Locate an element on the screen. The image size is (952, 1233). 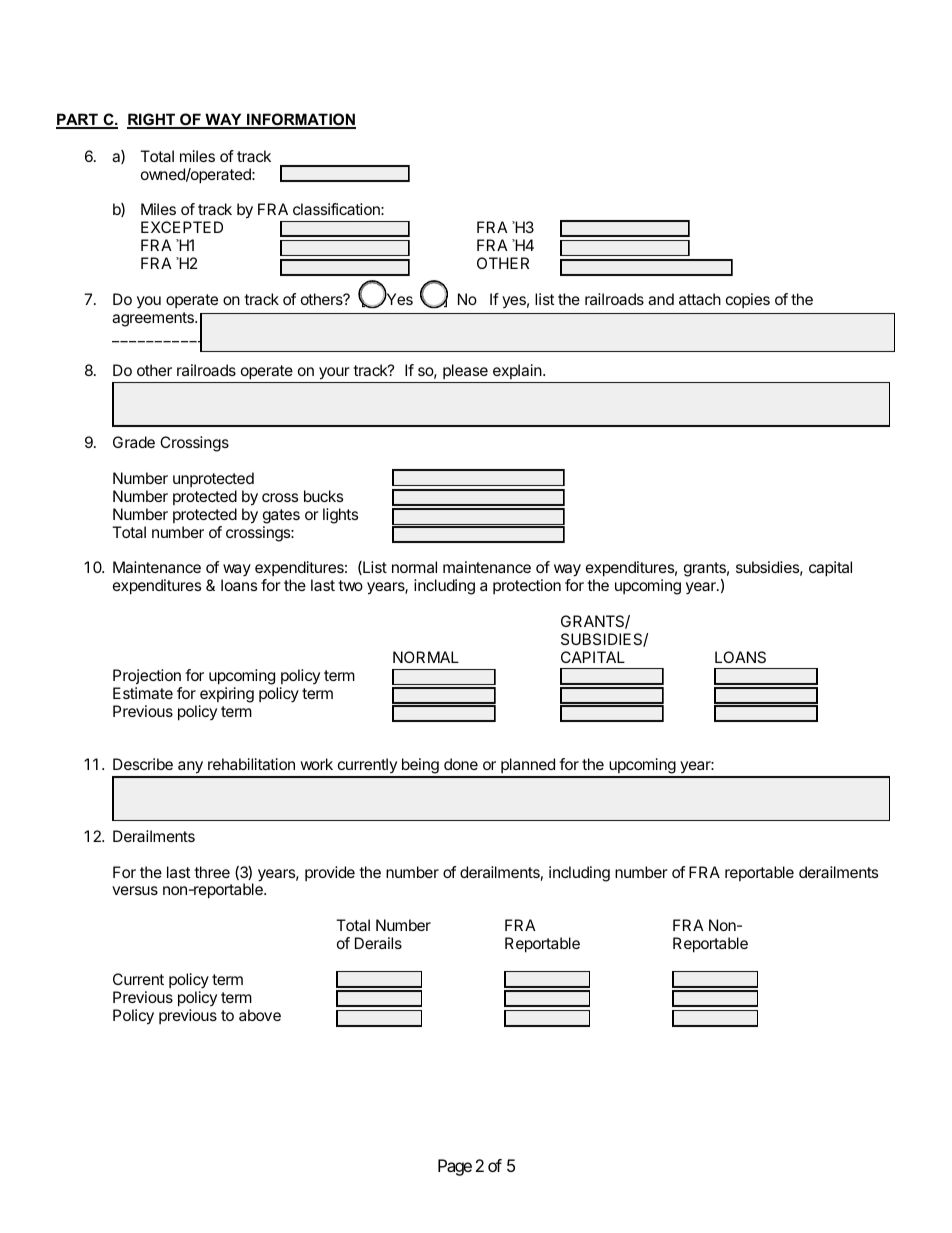
above is located at coordinates (260, 1015).
